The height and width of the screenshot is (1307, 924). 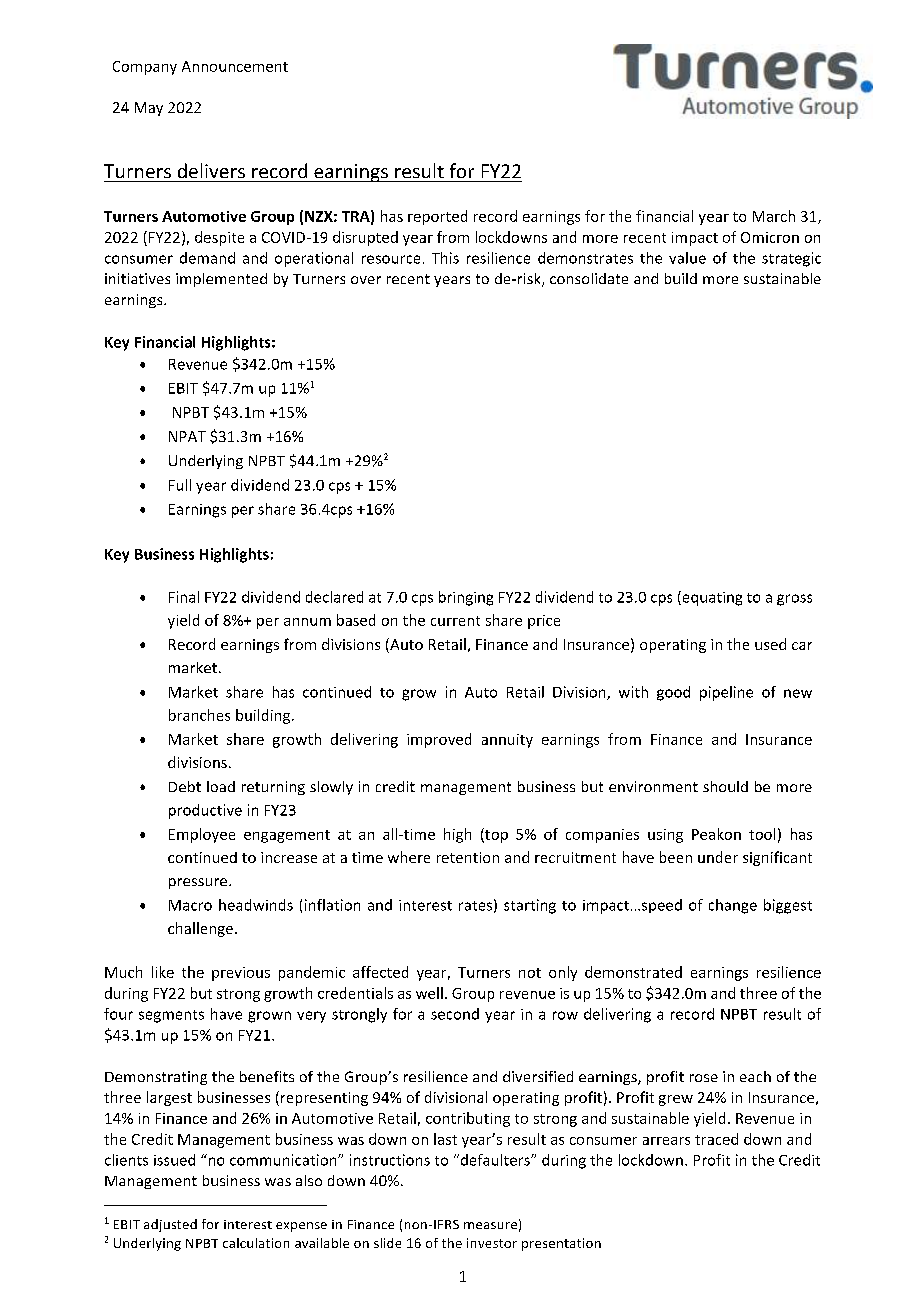 What do you see at coordinates (466, 598) in the screenshot?
I see `bringing` at bounding box center [466, 598].
